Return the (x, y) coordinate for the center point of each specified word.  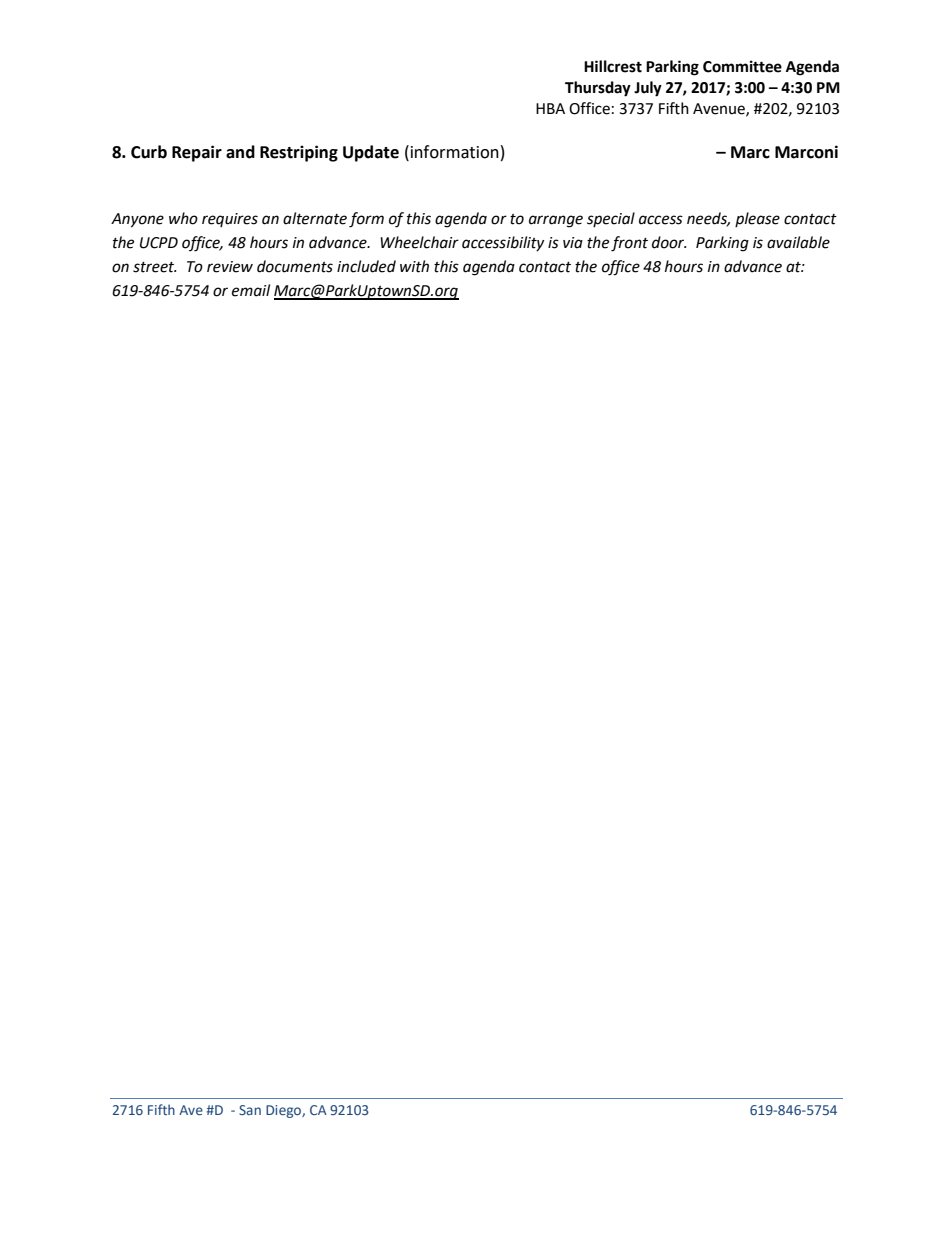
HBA (550, 108)
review (230, 267)
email (251, 290)
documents (295, 266)
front (629, 244)
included (366, 266)
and (240, 152)
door (669, 242)
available (798, 242)
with (414, 266)
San (250, 1110)
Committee (742, 66)
